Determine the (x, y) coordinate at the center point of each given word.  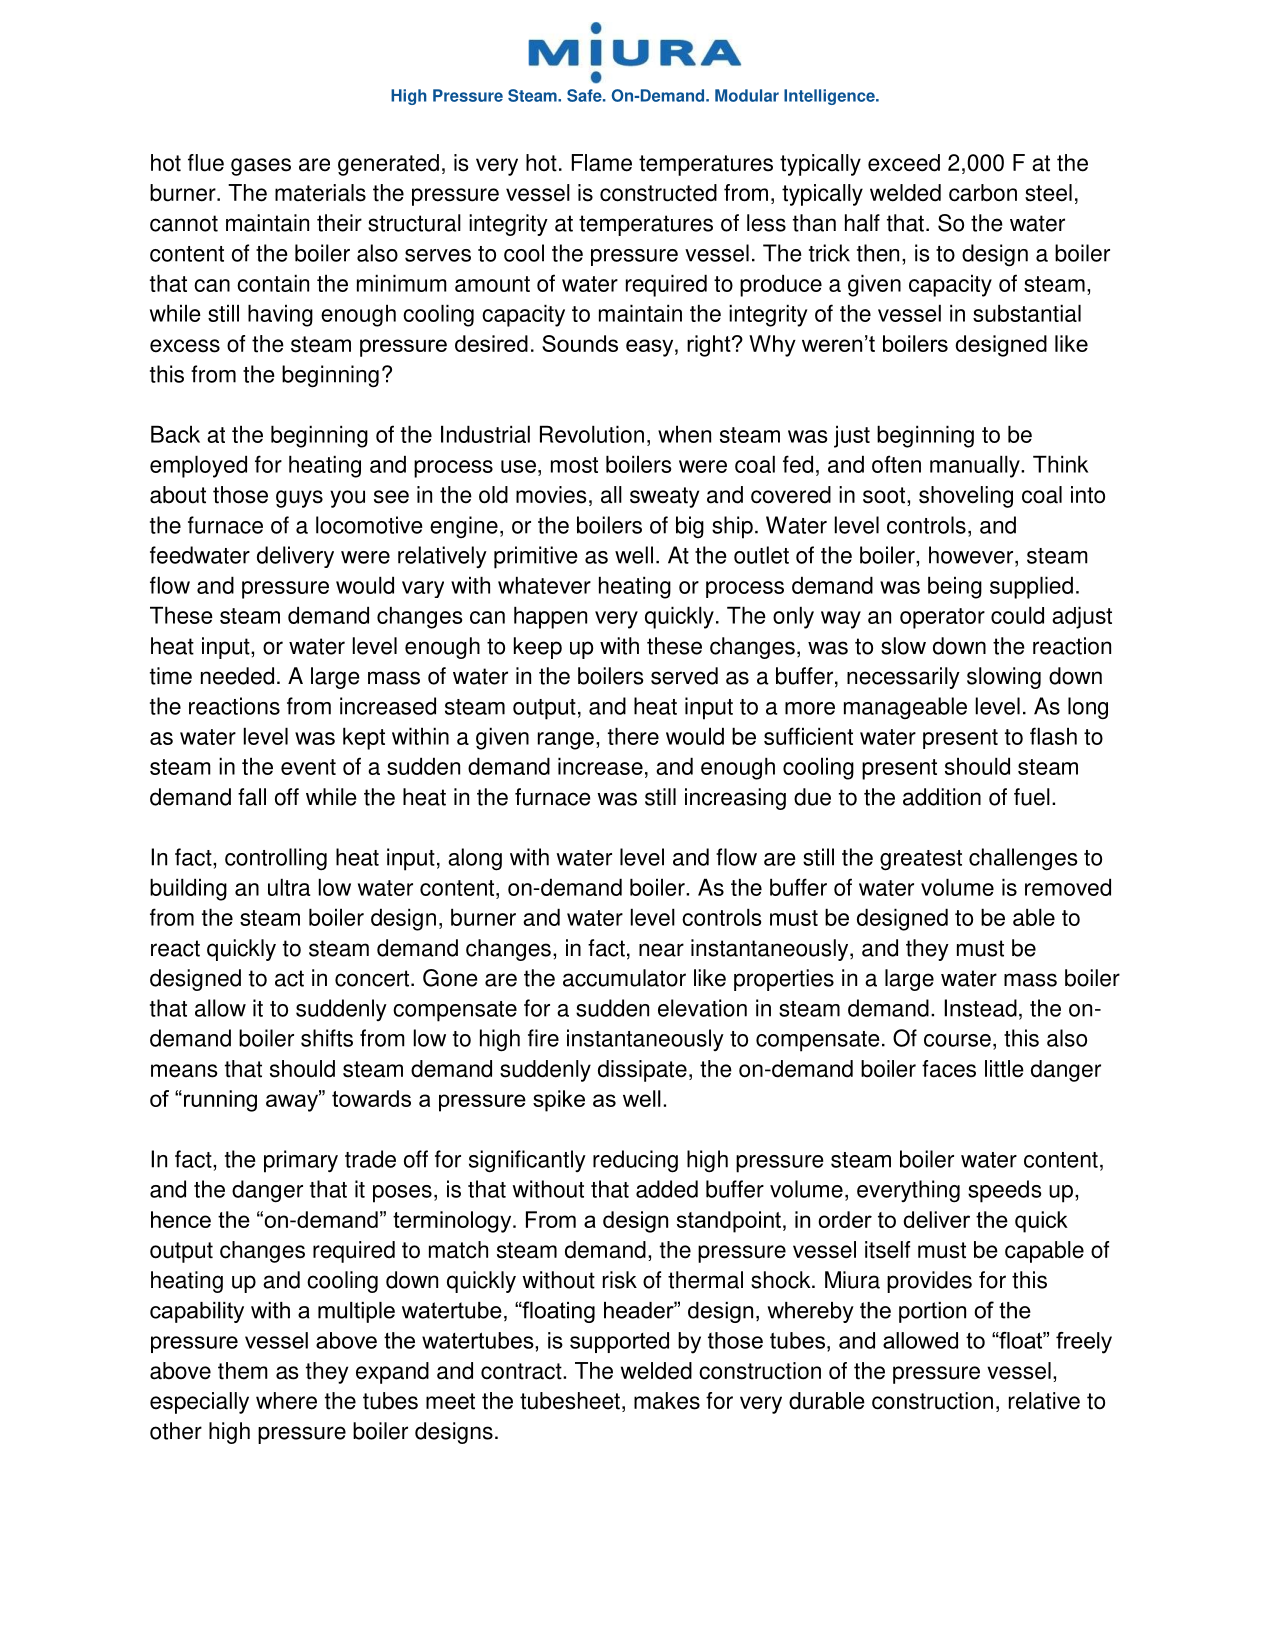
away (293, 1102)
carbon (983, 193)
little (1004, 1069)
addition (942, 797)
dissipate (642, 1071)
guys (299, 499)
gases (261, 167)
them (243, 1371)
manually (976, 466)
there (633, 736)
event (308, 767)
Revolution (592, 434)
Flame (602, 163)
